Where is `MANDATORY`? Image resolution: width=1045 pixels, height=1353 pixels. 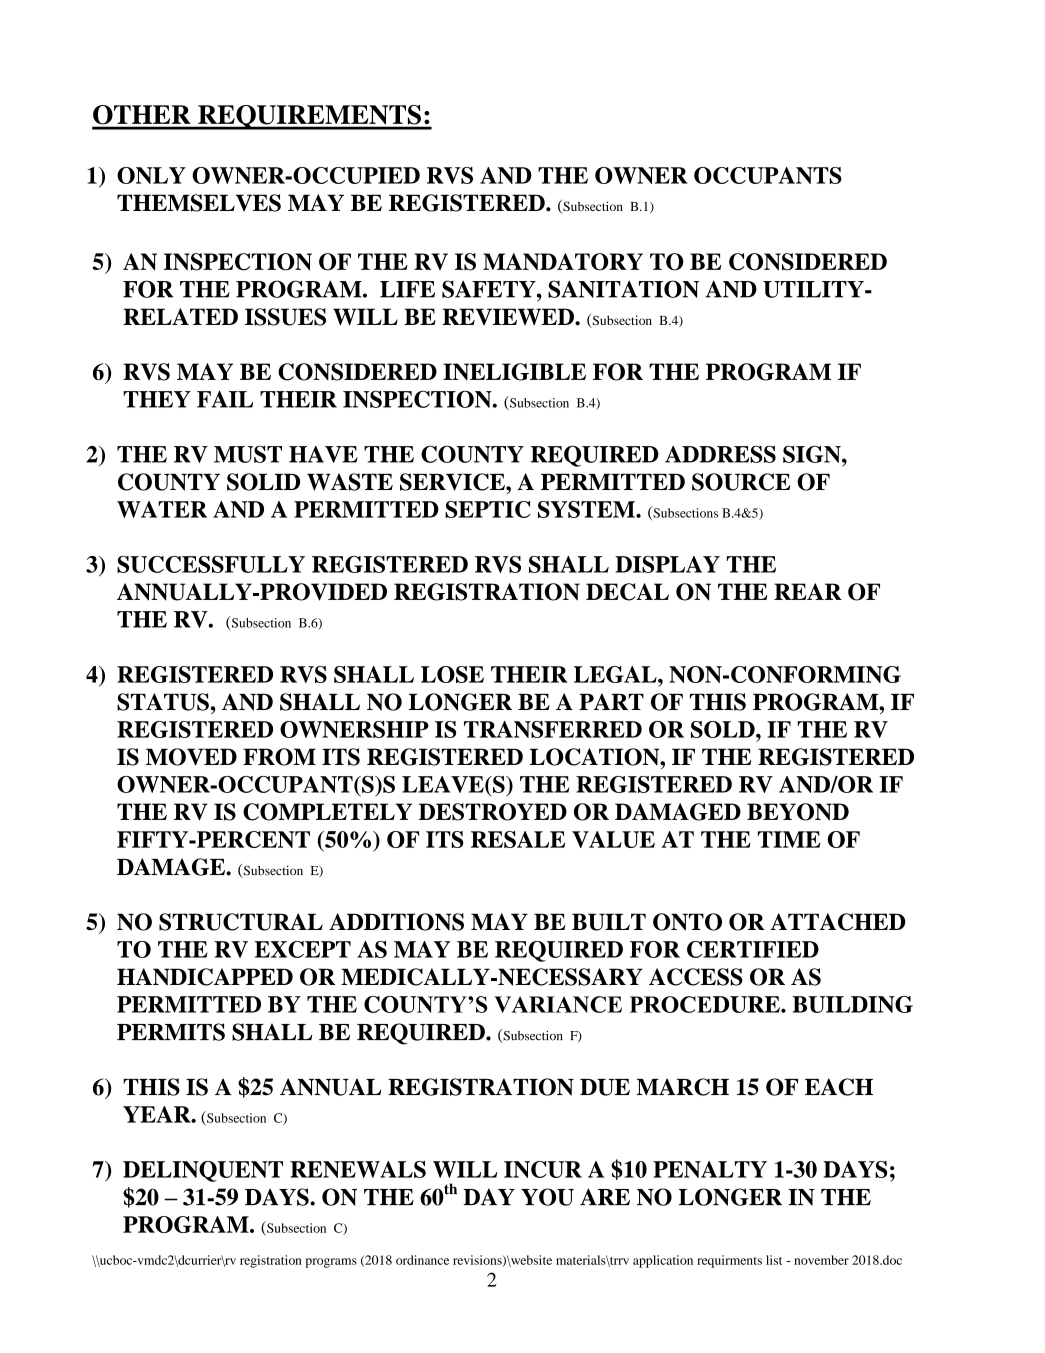
MANDATORY is located at coordinates (563, 262).
